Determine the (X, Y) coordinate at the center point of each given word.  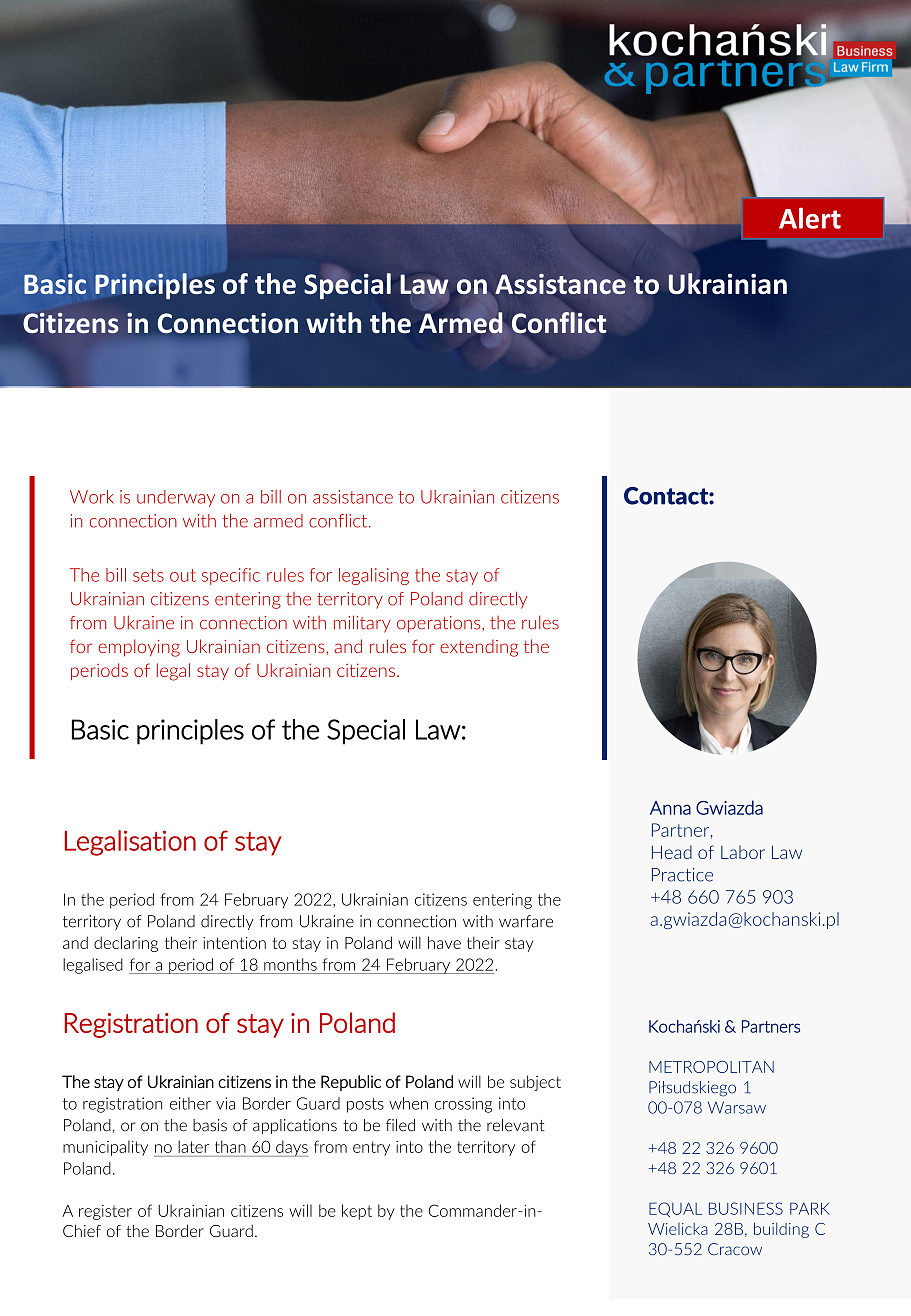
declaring (126, 944)
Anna (670, 808)
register (105, 1212)
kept (357, 1212)
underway (176, 498)
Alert (810, 218)
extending (479, 648)
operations (440, 624)
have (444, 942)
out (183, 575)
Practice (682, 875)
